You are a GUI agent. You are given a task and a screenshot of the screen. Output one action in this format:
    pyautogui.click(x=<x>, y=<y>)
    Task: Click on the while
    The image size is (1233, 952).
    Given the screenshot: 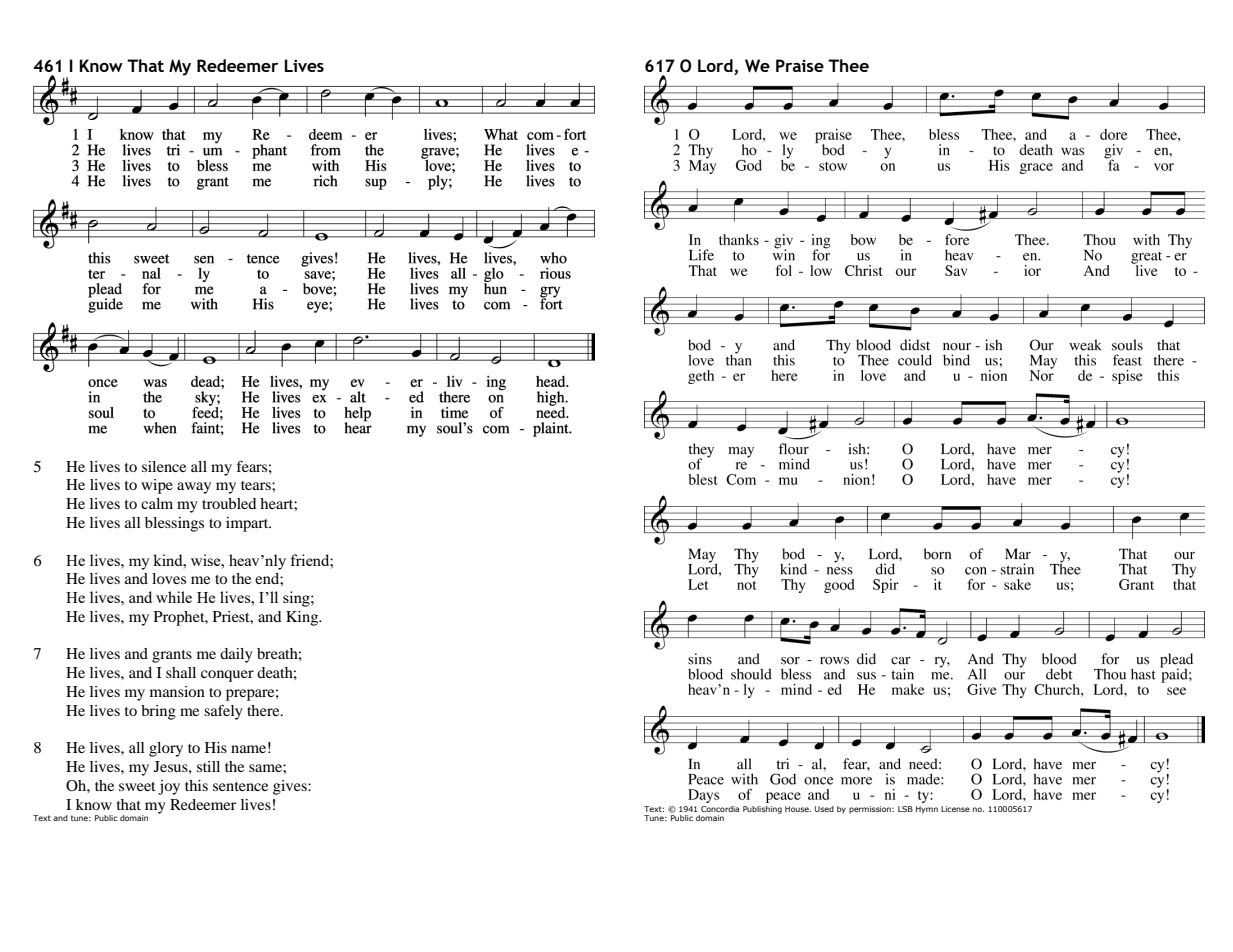 What is the action you would take?
    pyautogui.click(x=174, y=597)
